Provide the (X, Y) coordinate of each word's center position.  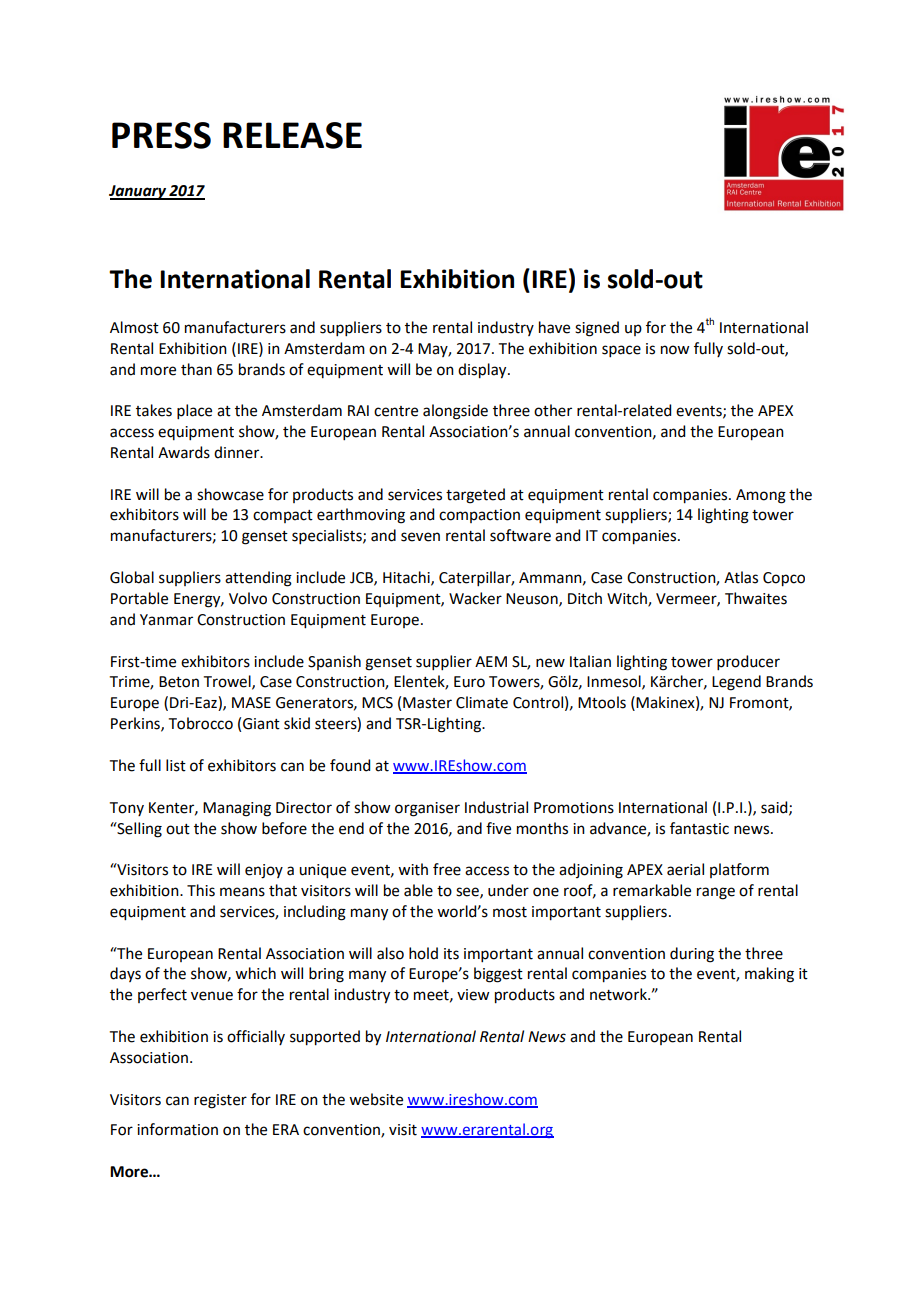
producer (748, 662)
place (194, 411)
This (201, 890)
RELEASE (292, 135)
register (220, 1101)
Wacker (475, 598)
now (675, 350)
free (447, 869)
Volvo (248, 598)
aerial (685, 869)
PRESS (161, 135)
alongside (455, 412)
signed (597, 329)
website (376, 1099)
